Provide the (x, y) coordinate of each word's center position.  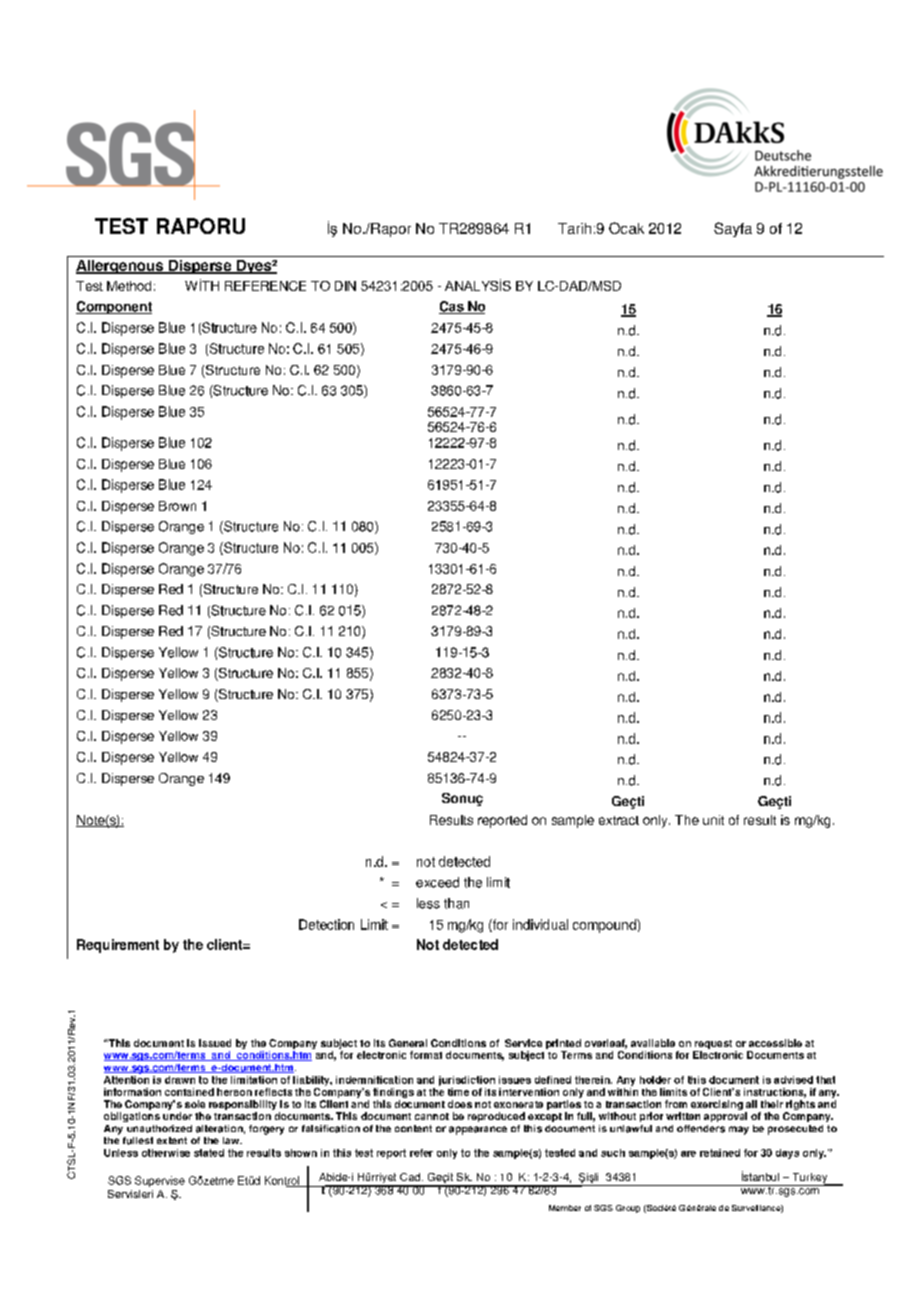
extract (619, 820)
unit (713, 820)
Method (129, 286)
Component (114, 307)
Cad (410, 1177)
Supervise (160, 1181)
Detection (326, 924)
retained (720, 1153)
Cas (452, 307)
